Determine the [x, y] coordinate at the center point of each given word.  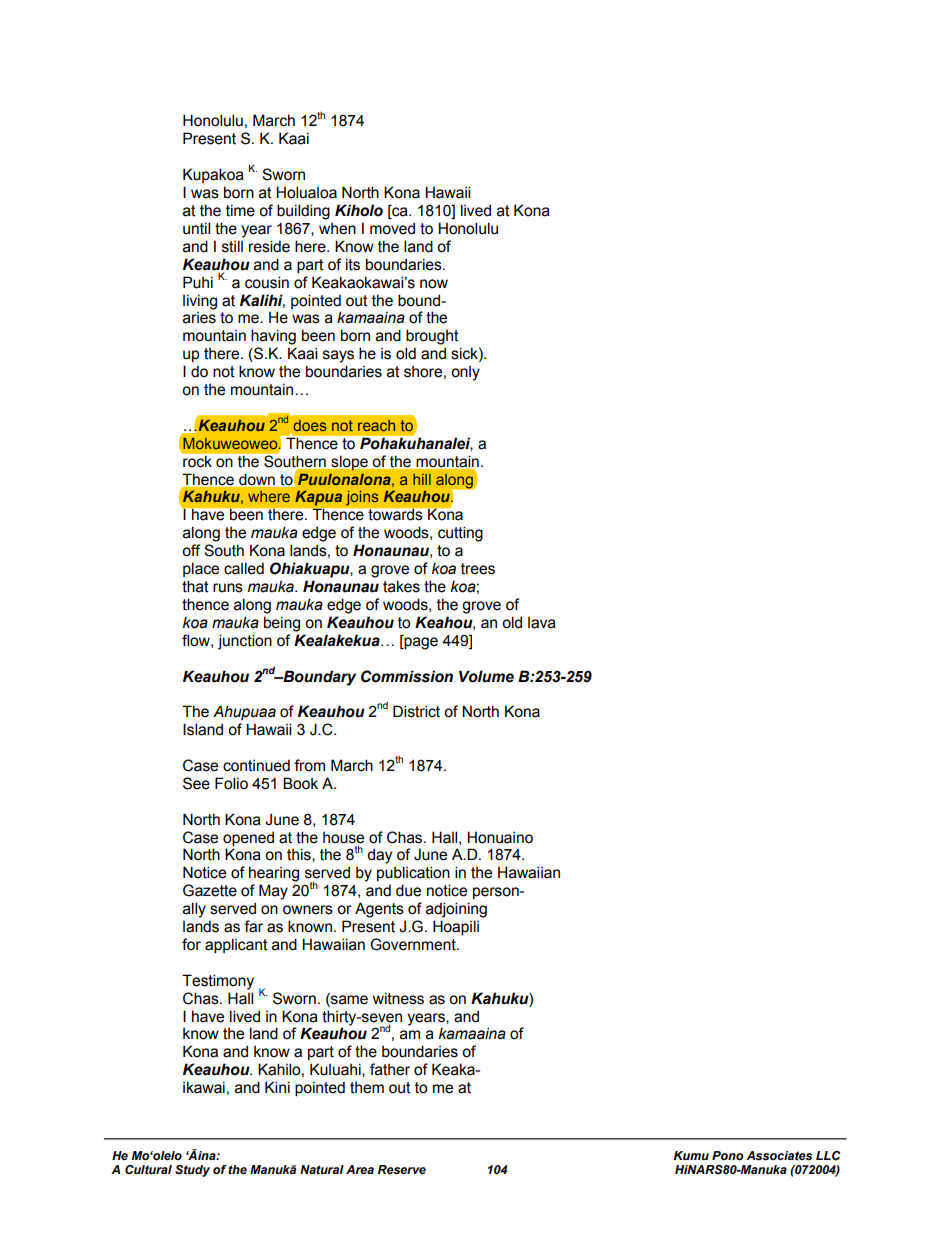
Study [192, 1171]
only [465, 373]
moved [392, 228]
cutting [460, 534]
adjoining [456, 910]
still [232, 246]
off [191, 550]
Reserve [402, 1169]
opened [248, 838]
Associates [779, 1155]
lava [542, 623]
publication [413, 873]
